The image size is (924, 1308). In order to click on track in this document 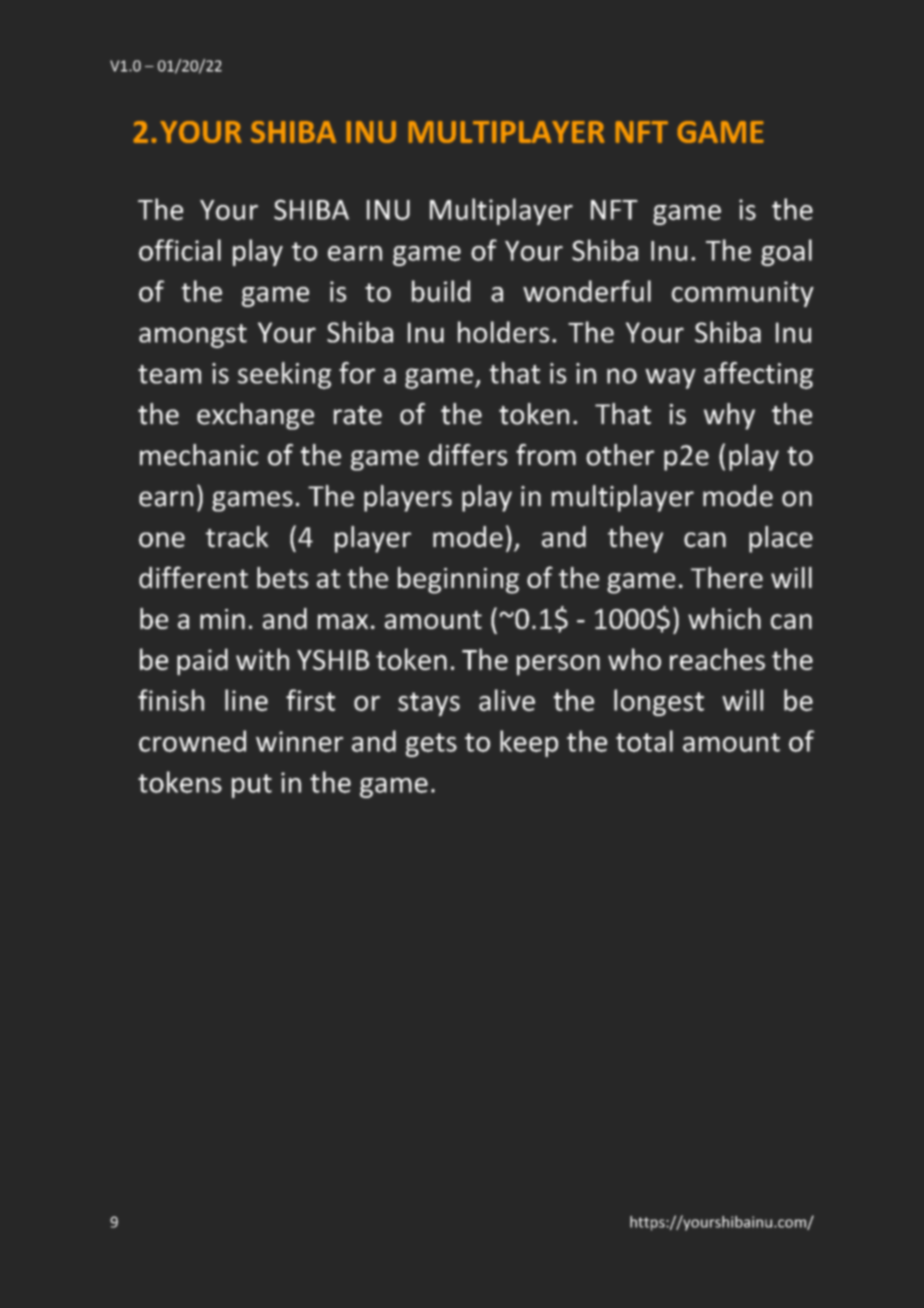, I will do `click(237, 537)`.
